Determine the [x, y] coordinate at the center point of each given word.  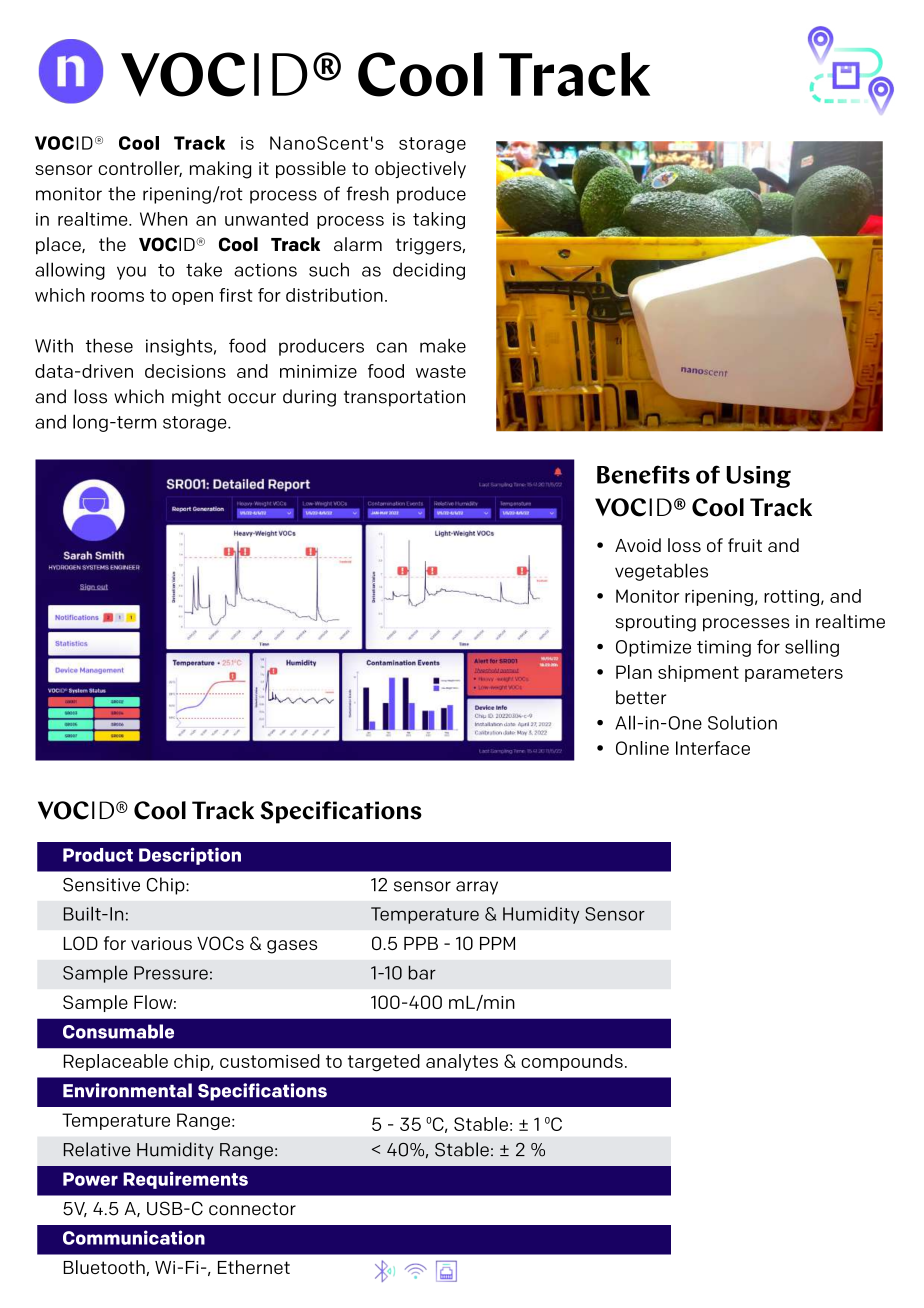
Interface [713, 748]
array [477, 888]
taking [439, 220]
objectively [420, 169]
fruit [745, 545]
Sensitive [101, 885]
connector [252, 1209]
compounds [572, 1062]
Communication [134, 1237]
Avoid [638, 545]
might [196, 398]
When [163, 219]
